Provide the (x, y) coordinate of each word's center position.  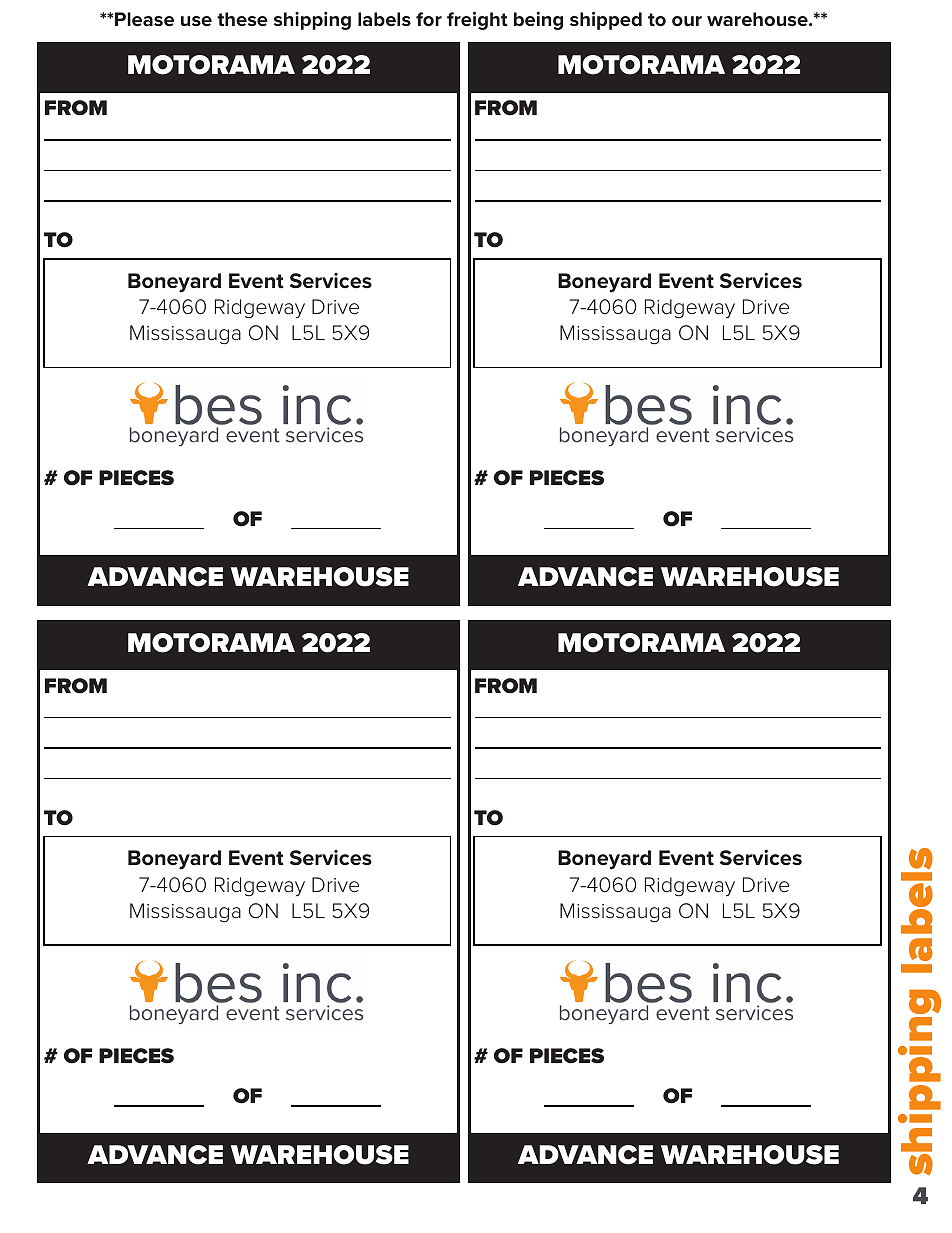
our (687, 21)
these (242, 19)
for (429, 19)
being (538, 21)
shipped (606, 21)
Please (144, 19)
